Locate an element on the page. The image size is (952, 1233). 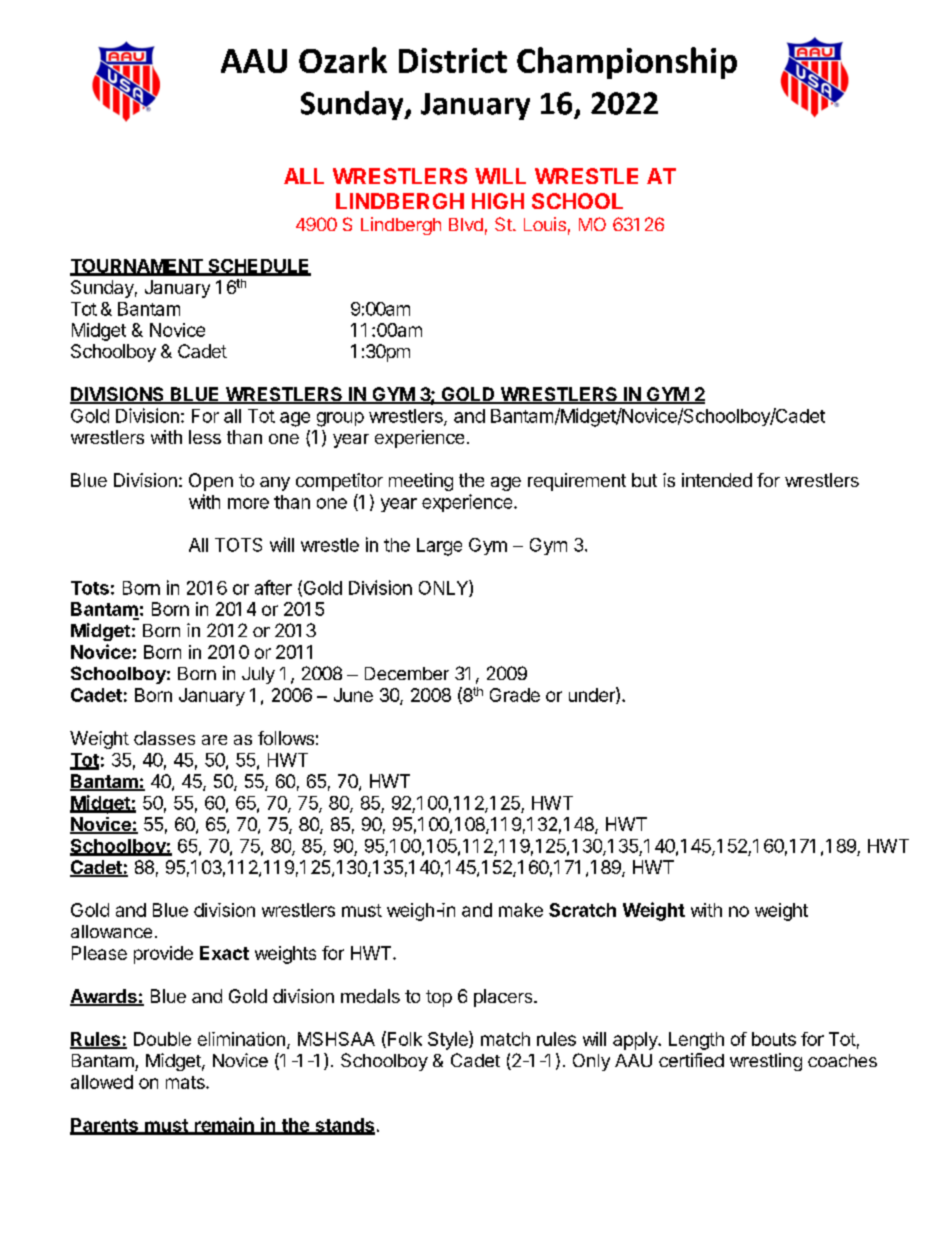
Blvd is located at coordinates (466, 224).
